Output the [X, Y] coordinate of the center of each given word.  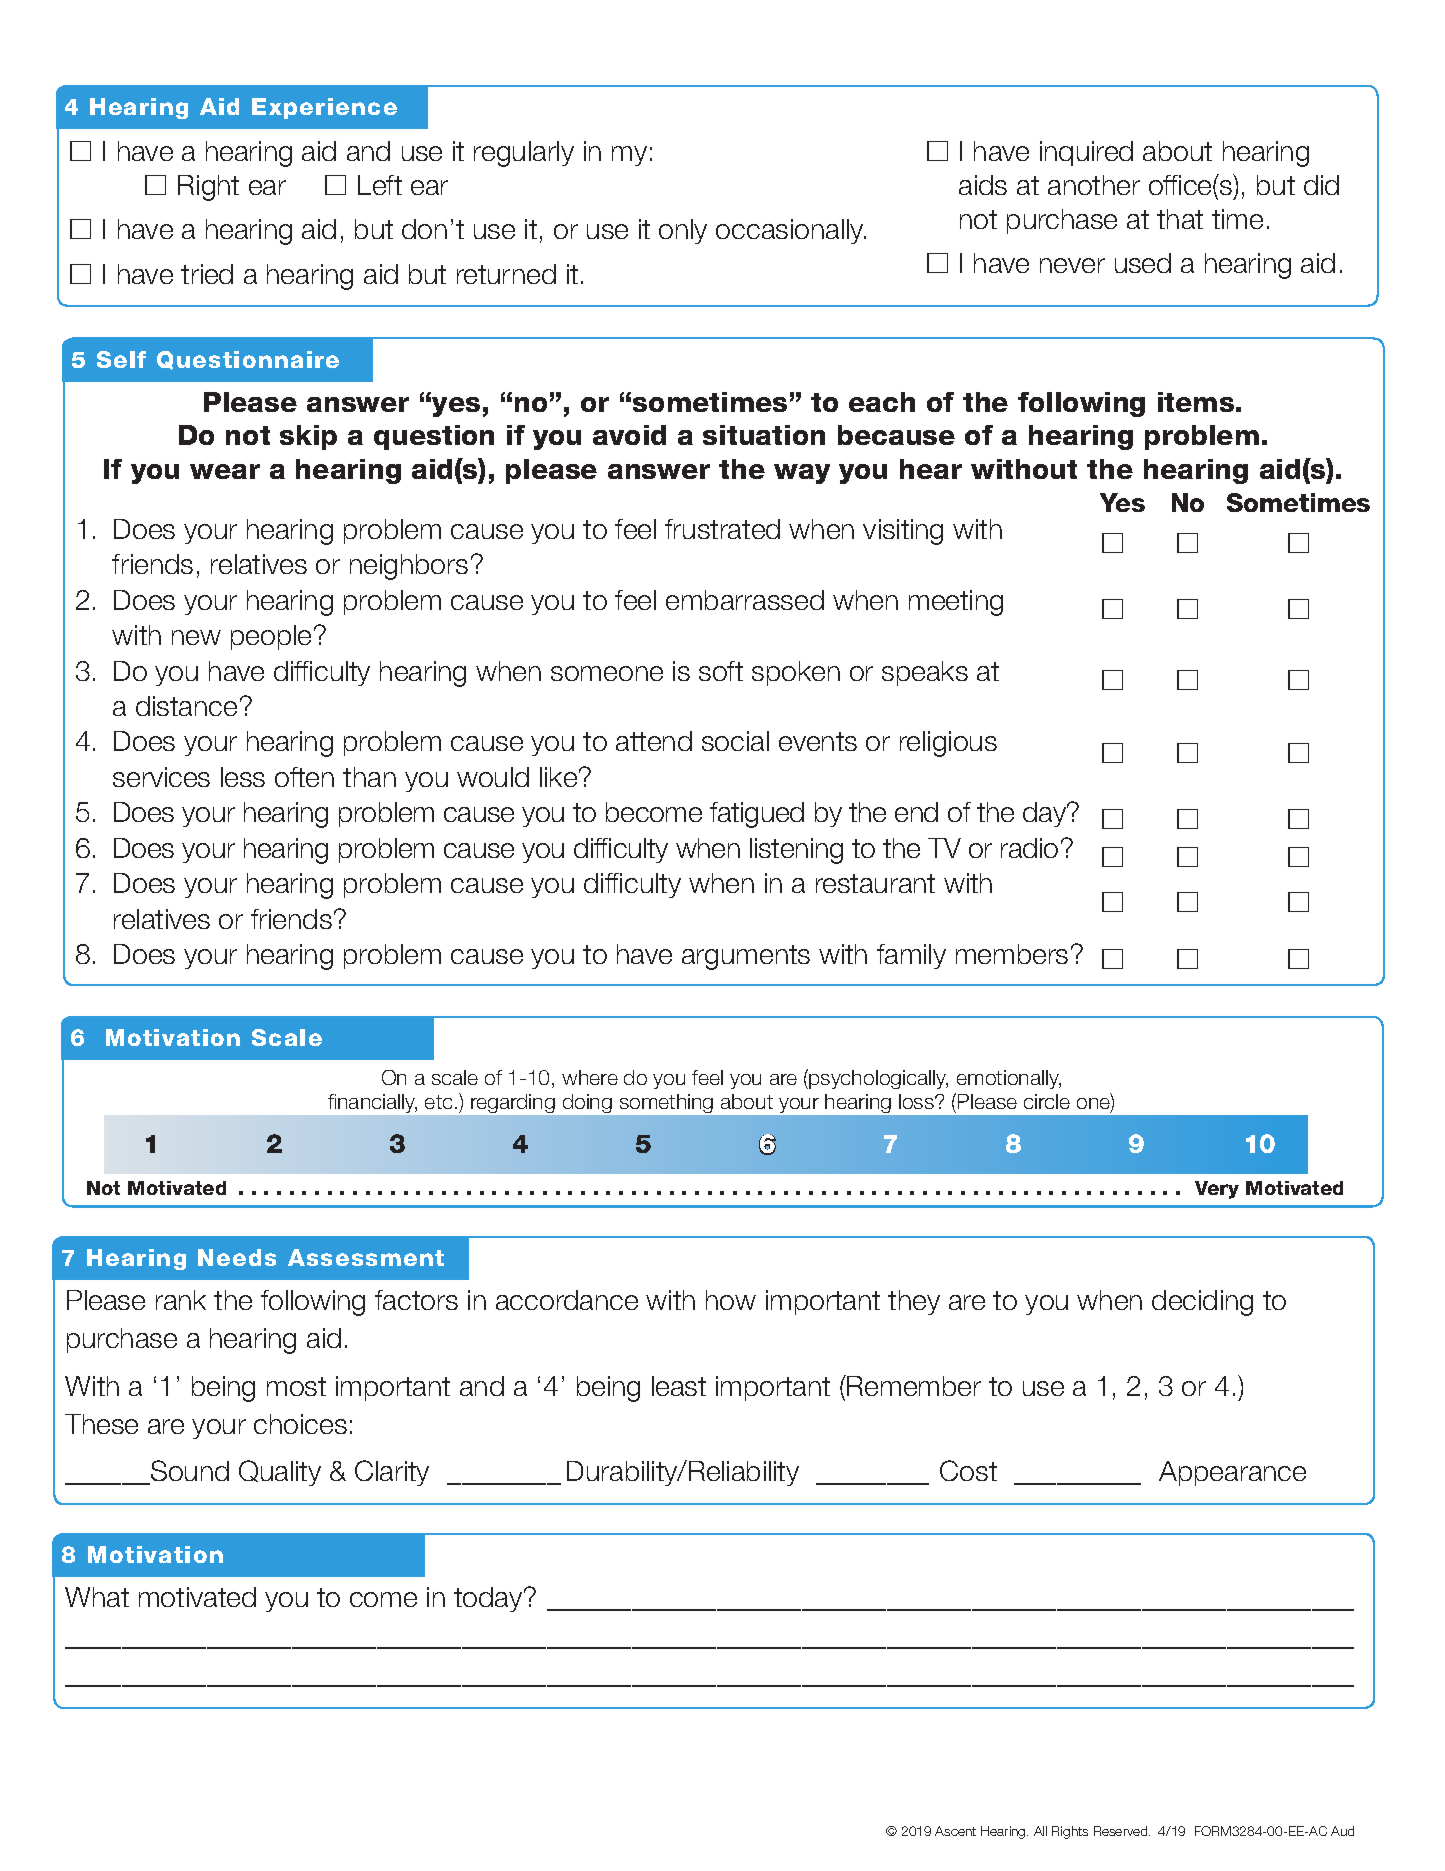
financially [372, 1103]
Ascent [955, 1831]
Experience [324, 108]
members [1012, 954]
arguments [746, 957]
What [97, 1597]
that [1180, 219]
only [683, 231]
